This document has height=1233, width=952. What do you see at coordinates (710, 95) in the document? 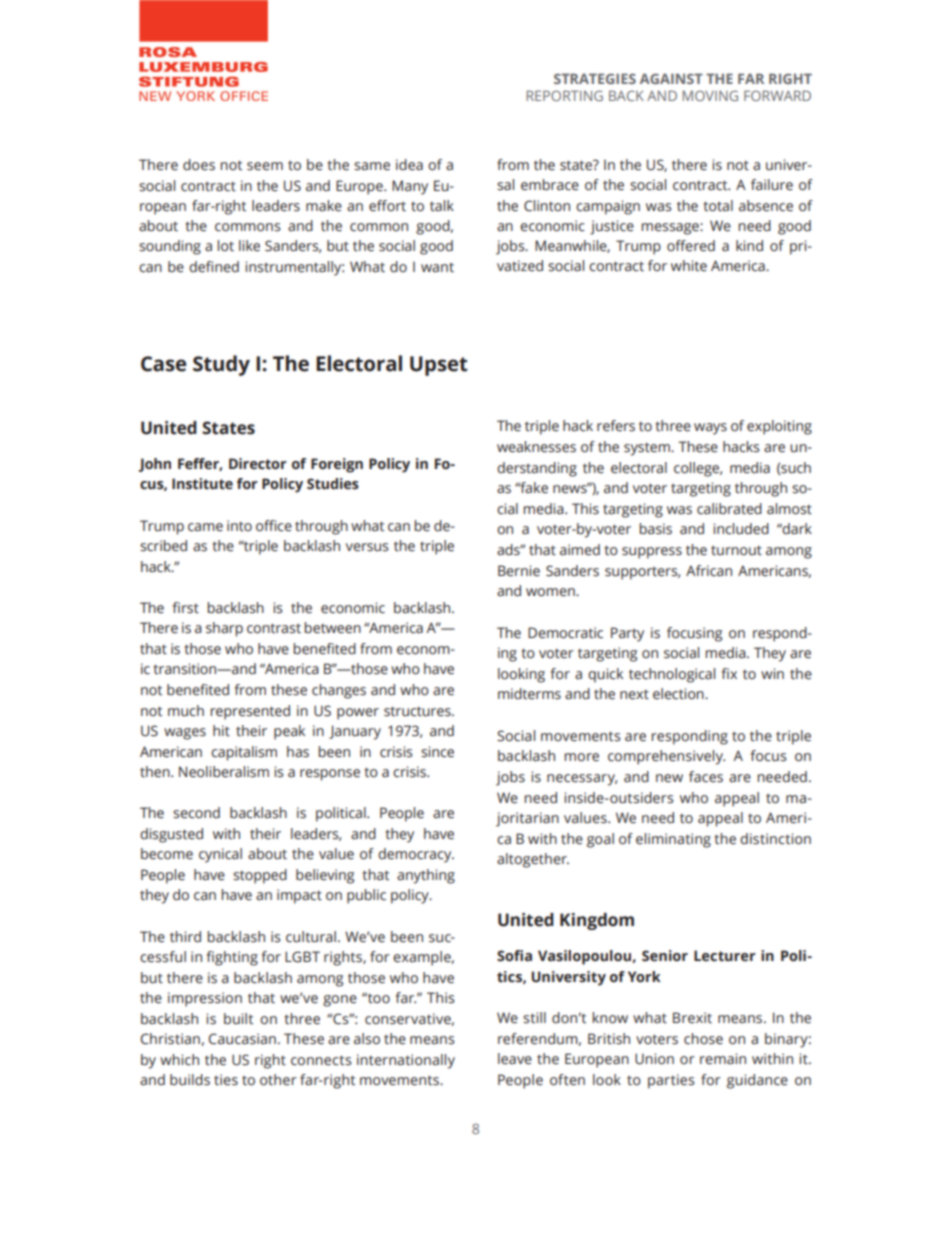
I see `MOVING` at bounding box center [710, 95].
